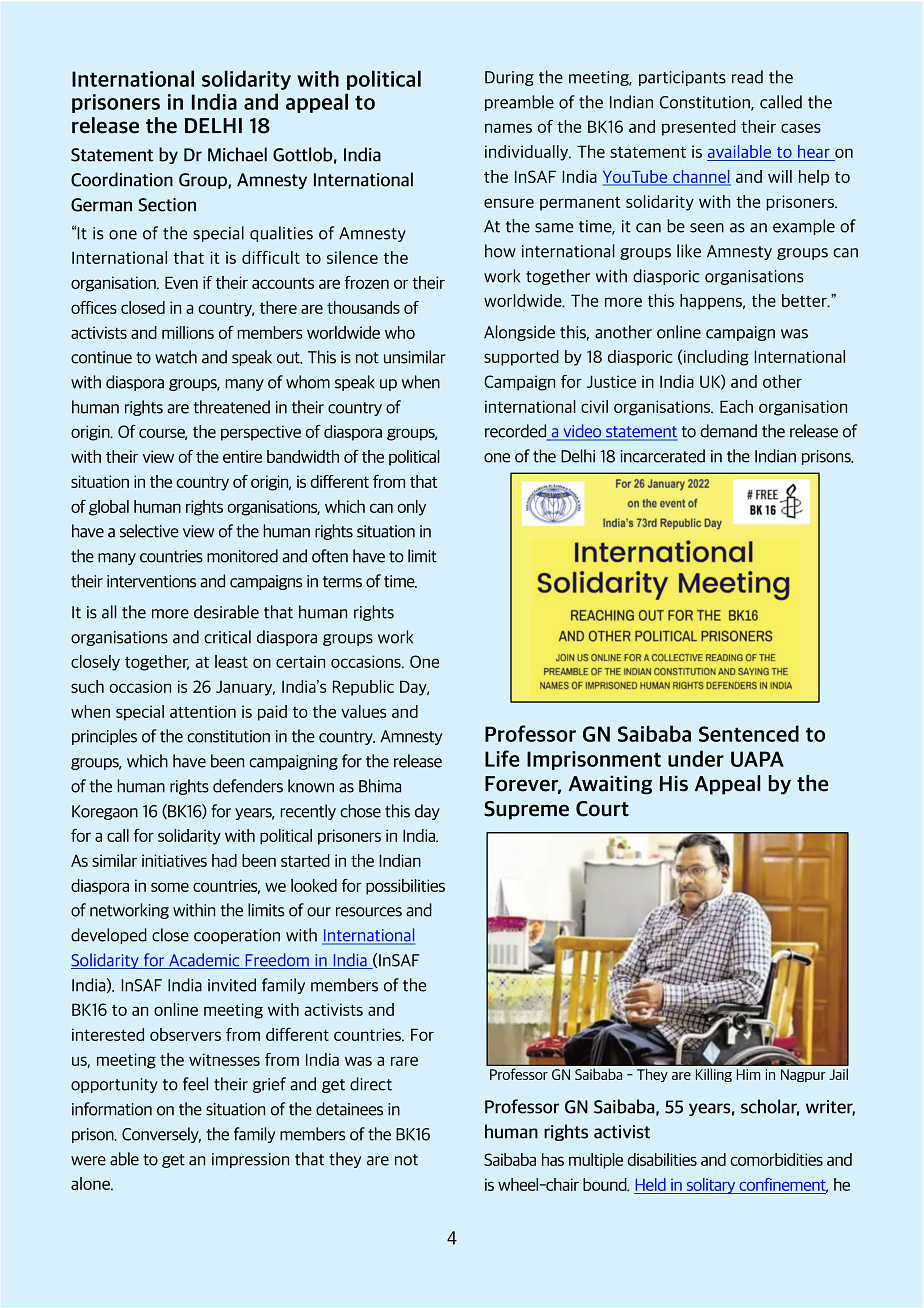 Image resolution: width=924 pixels, height=1308 pixels. Describe the element at coordinates (161, 1135) in the image. I see `Conversely` at that location.
